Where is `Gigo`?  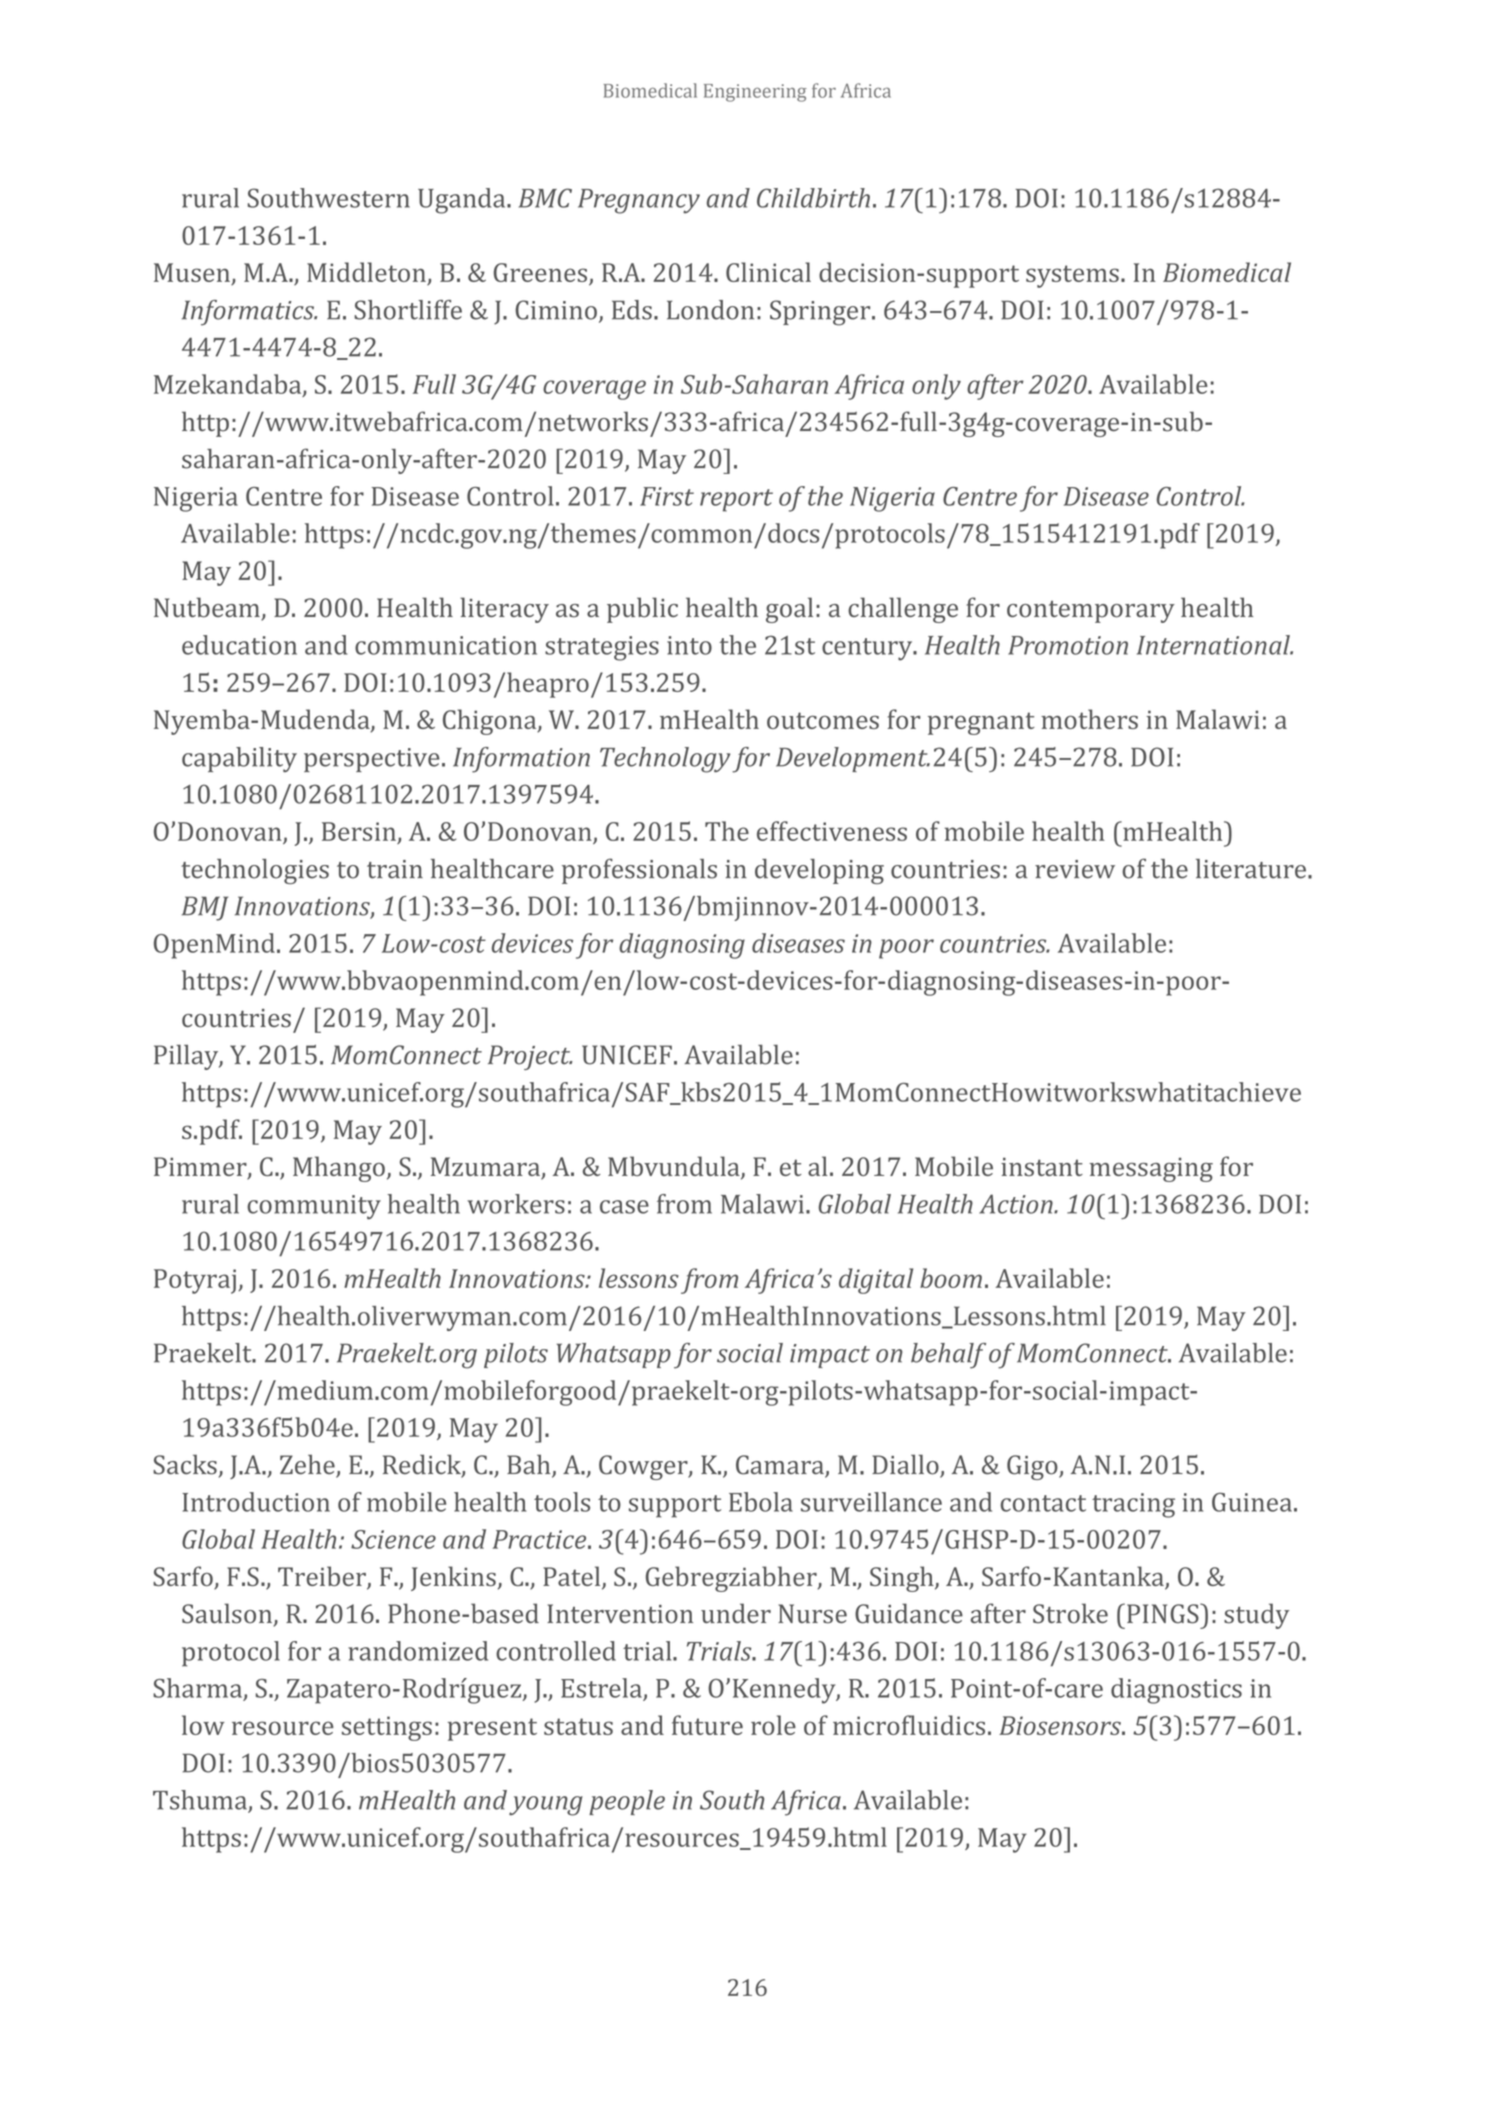
Gigo is located at coordinates (1033, 1467).
